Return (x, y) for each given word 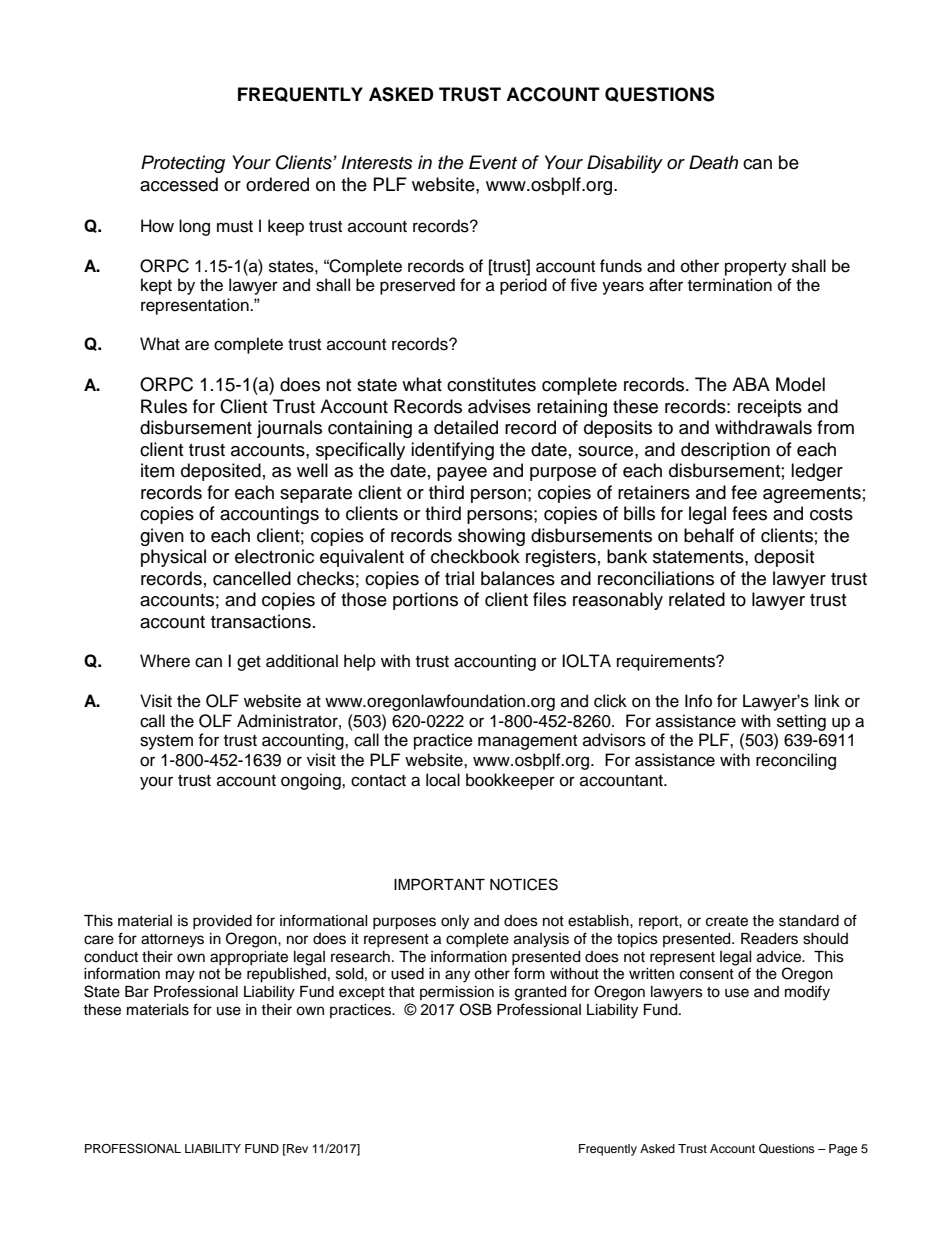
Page (843, 1150)
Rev (296, 1149)
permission (457, 993)
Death (713, 162)
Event (493, 162)
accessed (179, 184)
